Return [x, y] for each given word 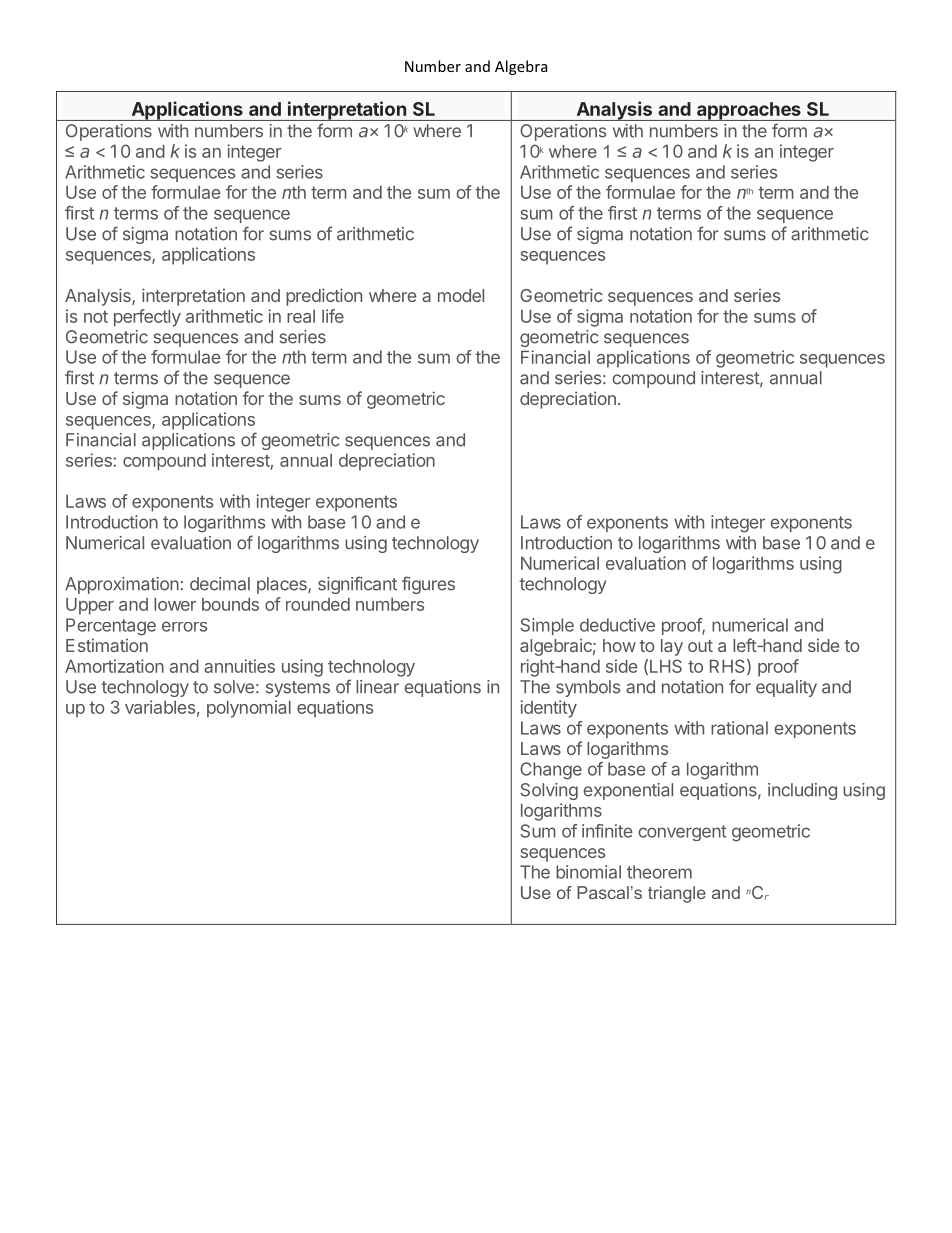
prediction [324, 297]
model [461, 295]
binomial [588, 872]
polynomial [249, 709]
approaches [749, 111]
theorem [659, 872]
